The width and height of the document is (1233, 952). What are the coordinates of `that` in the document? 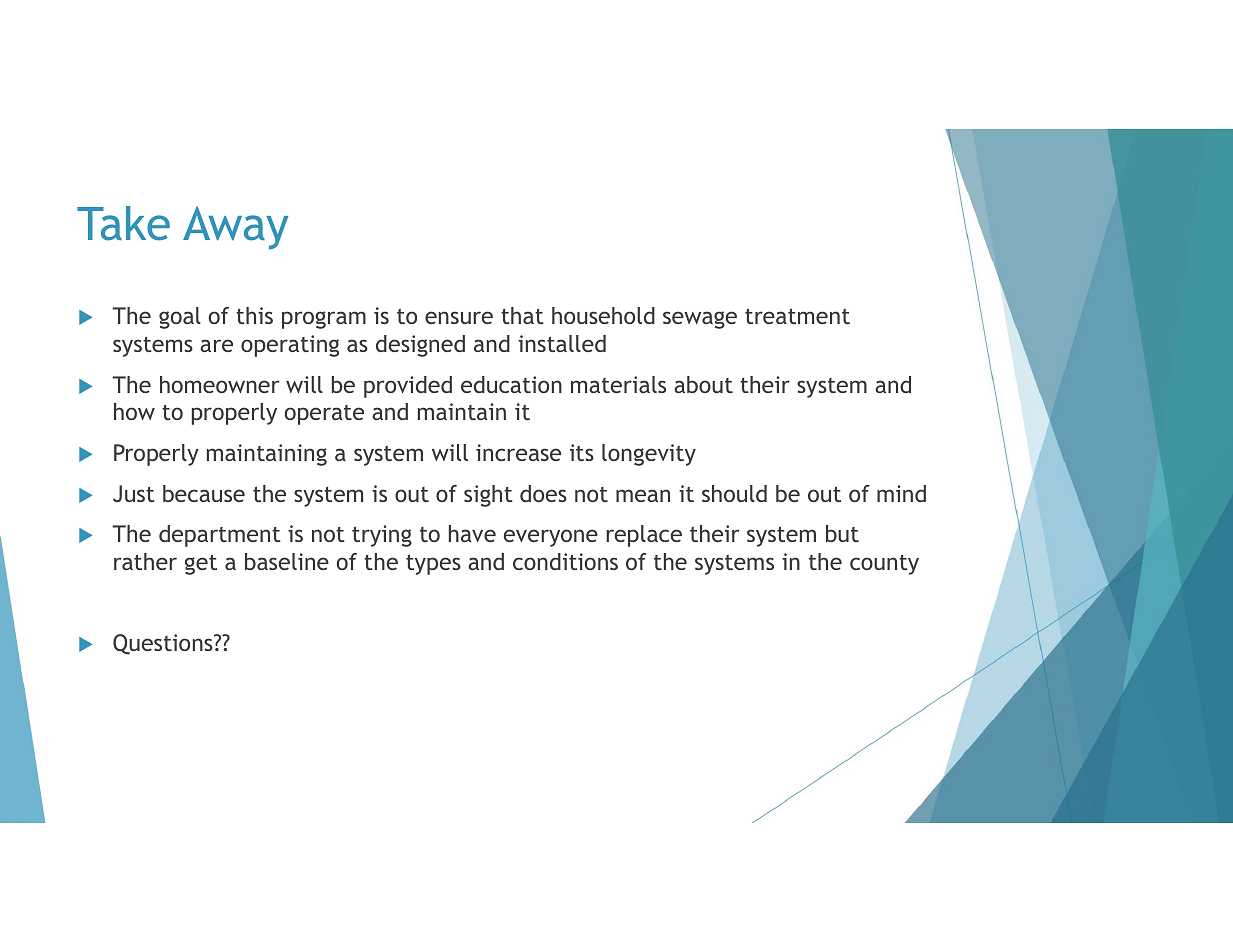 It's located at (522, 315).
